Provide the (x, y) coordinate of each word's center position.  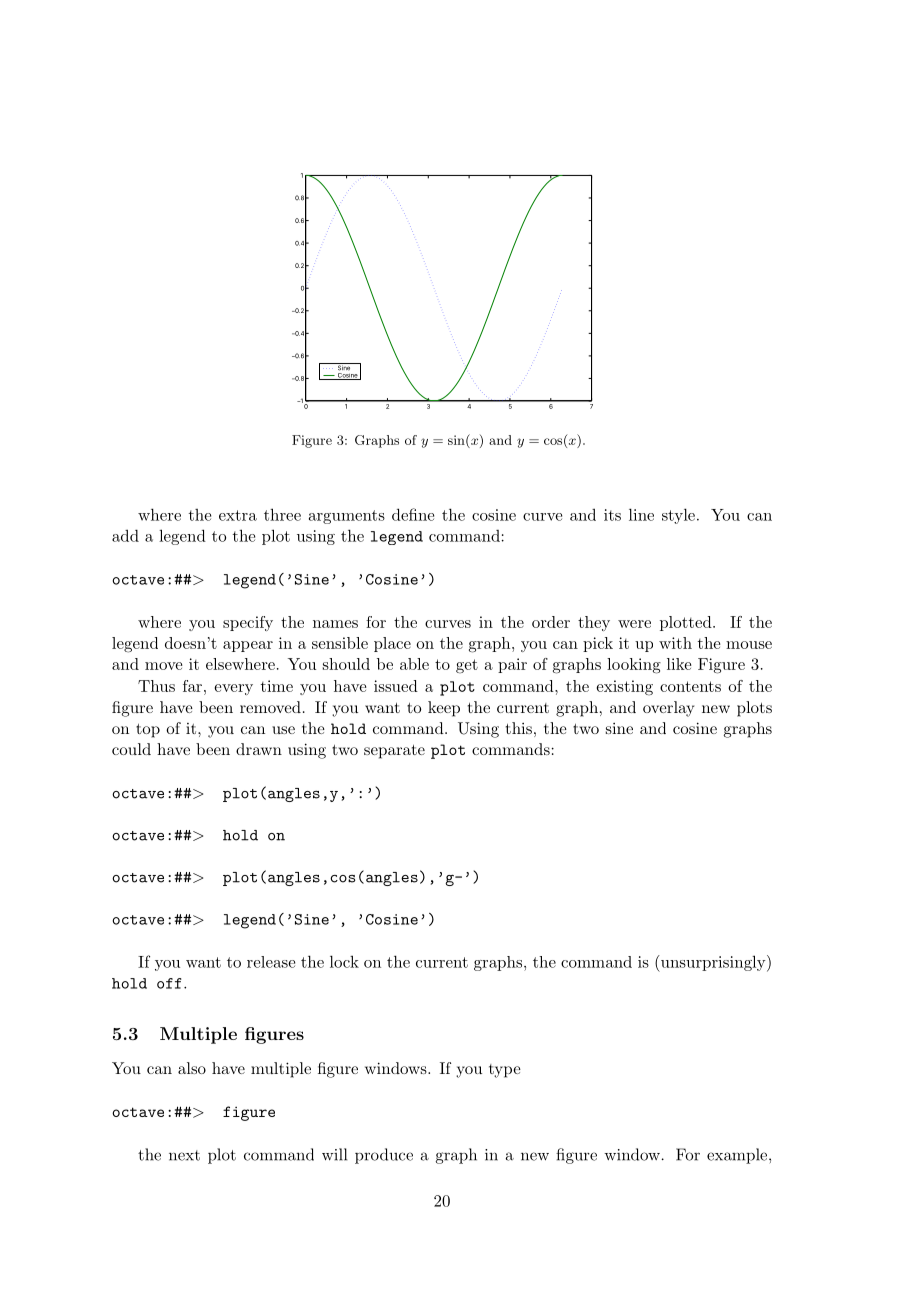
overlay (668, 709)
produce (384, 1156)
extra (238, 515)
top (148, 731)
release (271, 962)
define (413, 514)
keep (444, 709)
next (184, 1155)
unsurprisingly (712, 963)
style (678, 516)
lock (344, 961)
